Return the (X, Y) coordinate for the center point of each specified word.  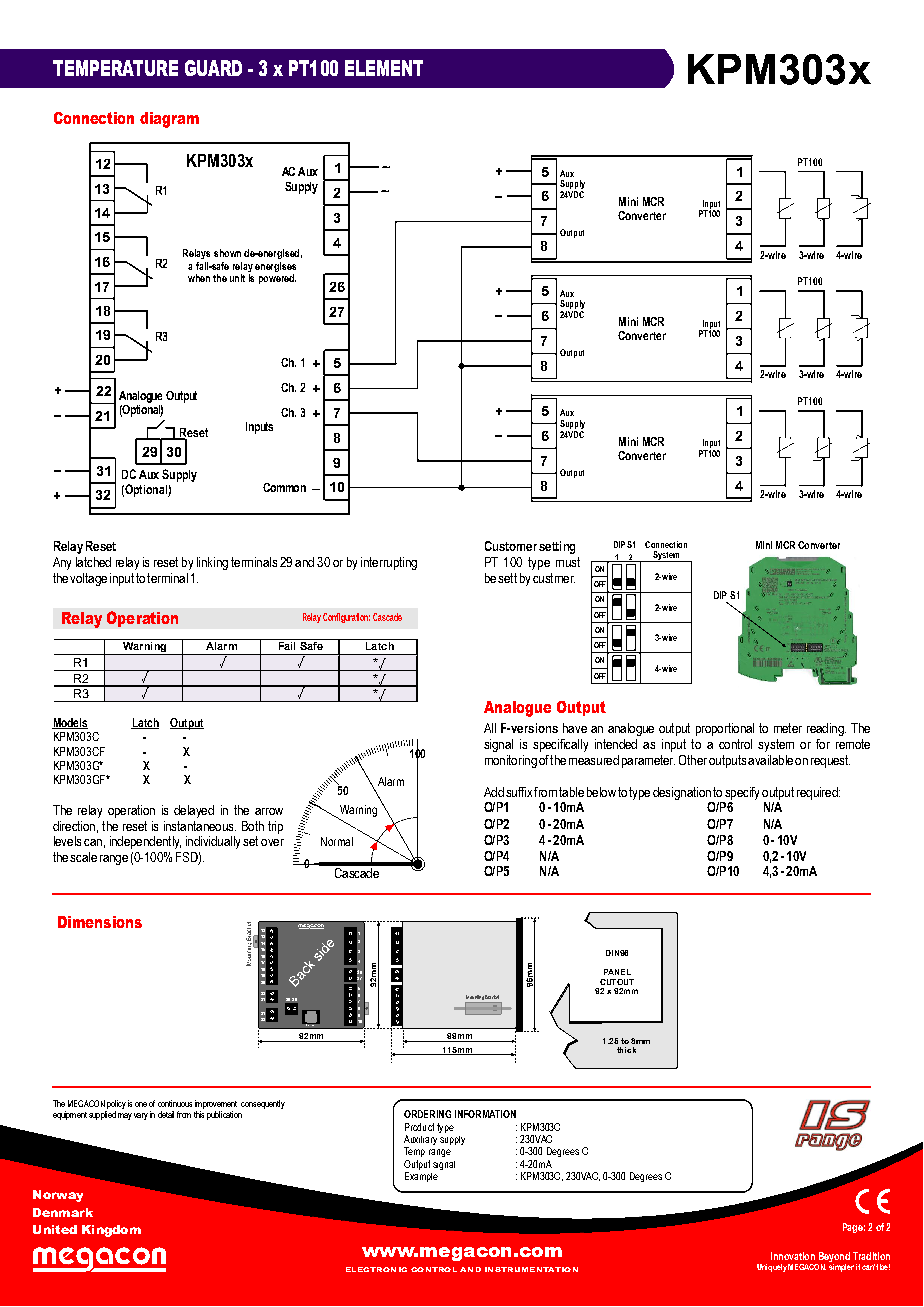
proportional (725, 729)
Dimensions (100, 922)
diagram (169, 120)
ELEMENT (384, 68)
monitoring (511, 761)
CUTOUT (617, 982)
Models (70, 723)
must (568, 562)
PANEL (617, 972)
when (199, 278)
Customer (511, 546)
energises (275, 268)
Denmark (63, 1212)
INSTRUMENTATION (531, 1269)
